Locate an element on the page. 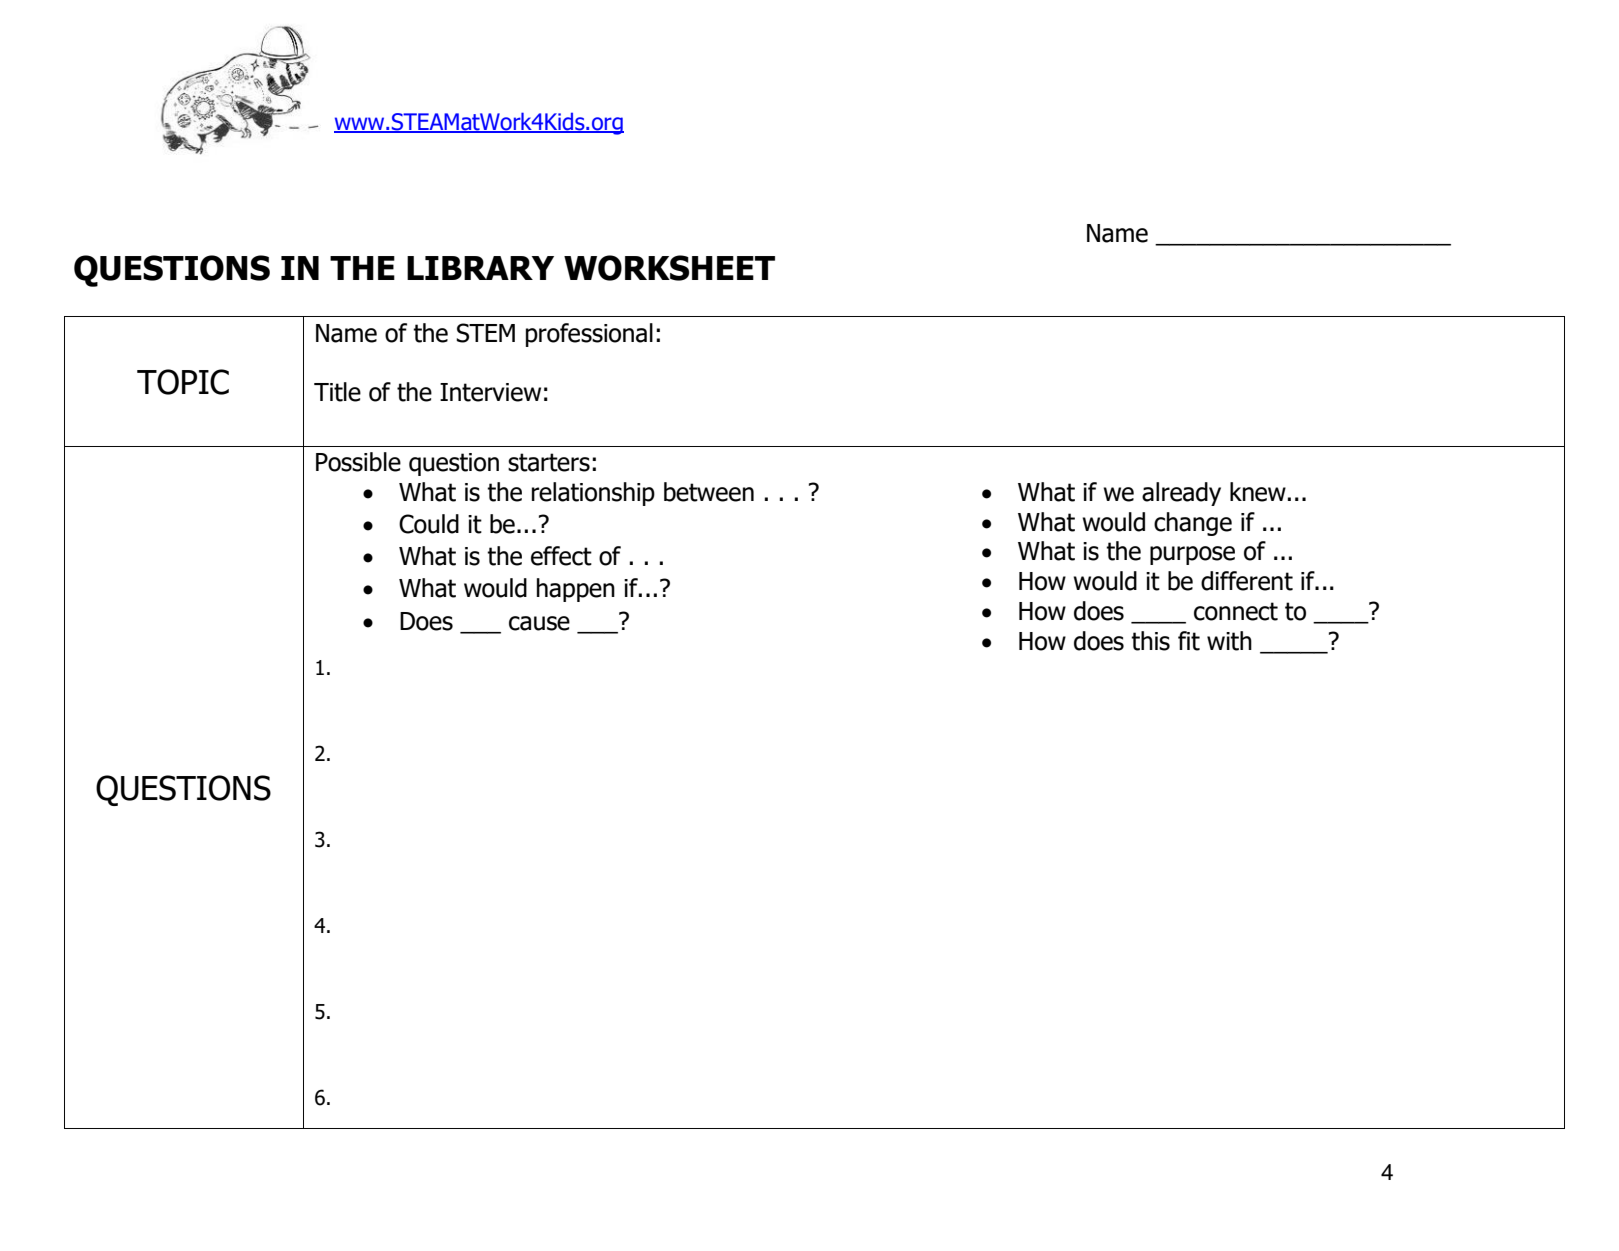 The width and height of the document is (1619, 1251). professional is located at coordinates (589, 335).
